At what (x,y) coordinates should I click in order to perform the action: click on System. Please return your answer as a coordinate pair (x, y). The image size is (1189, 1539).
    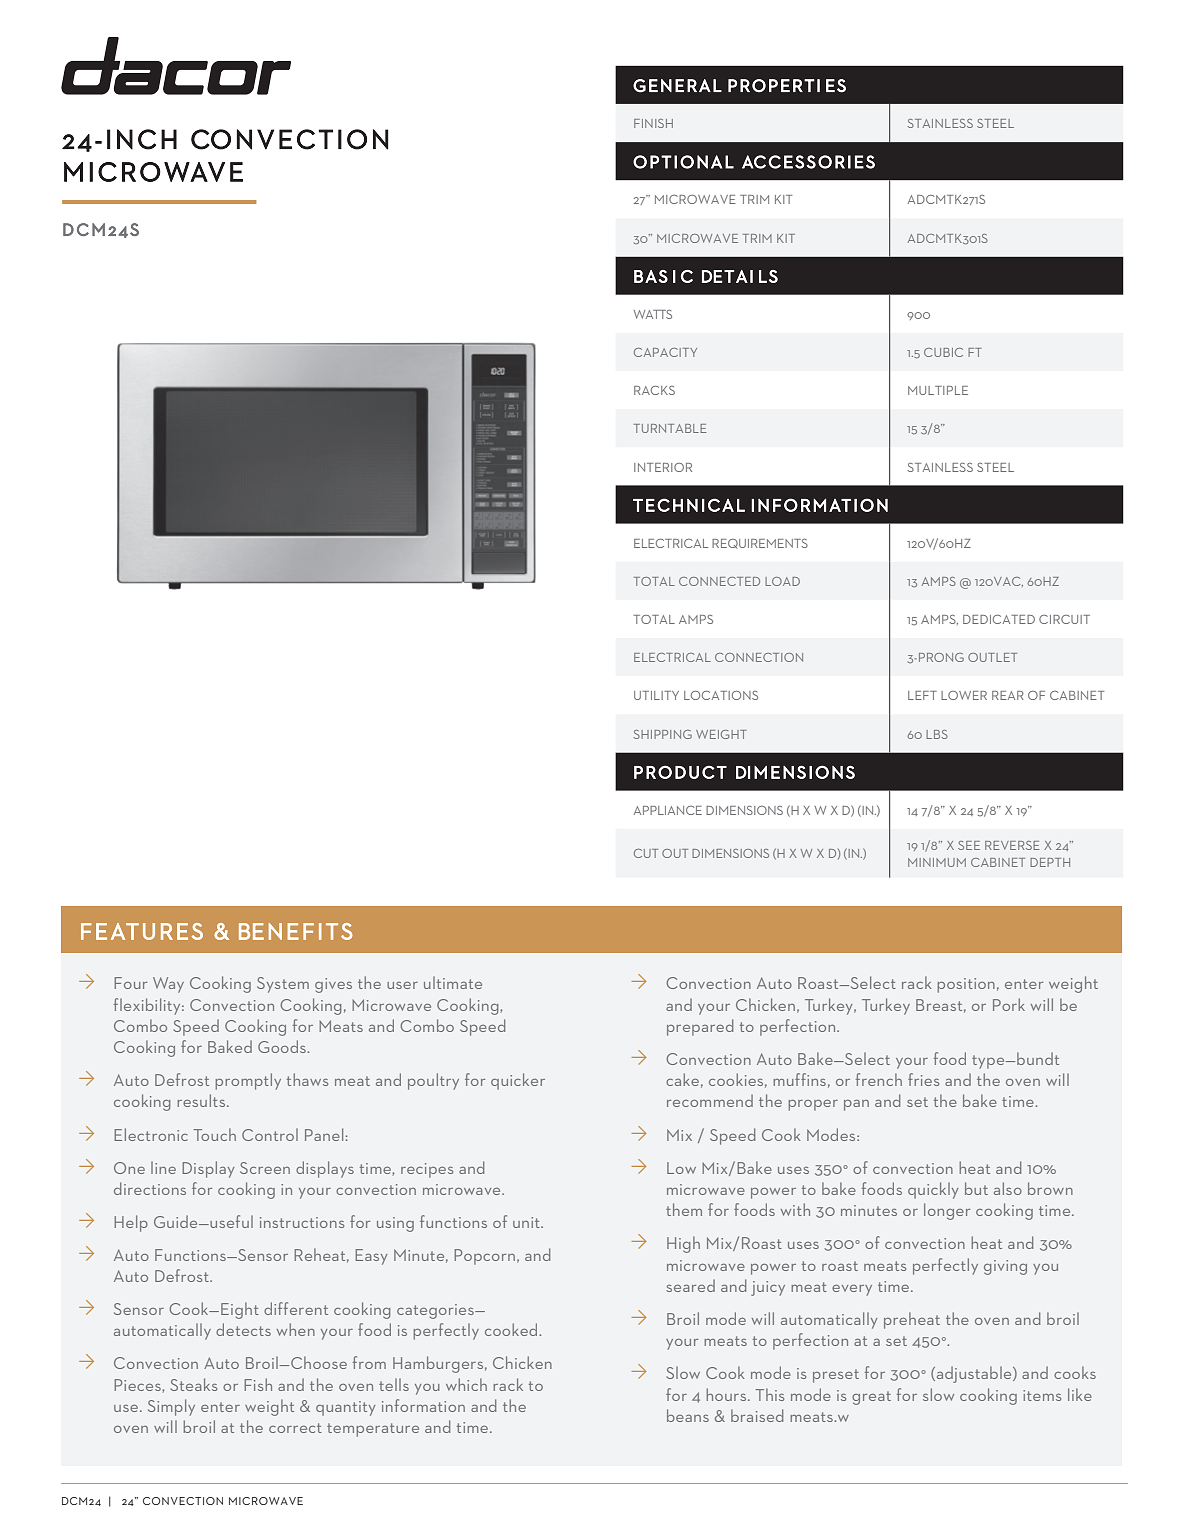
    Looking at the image, I should click on (283, 985).
